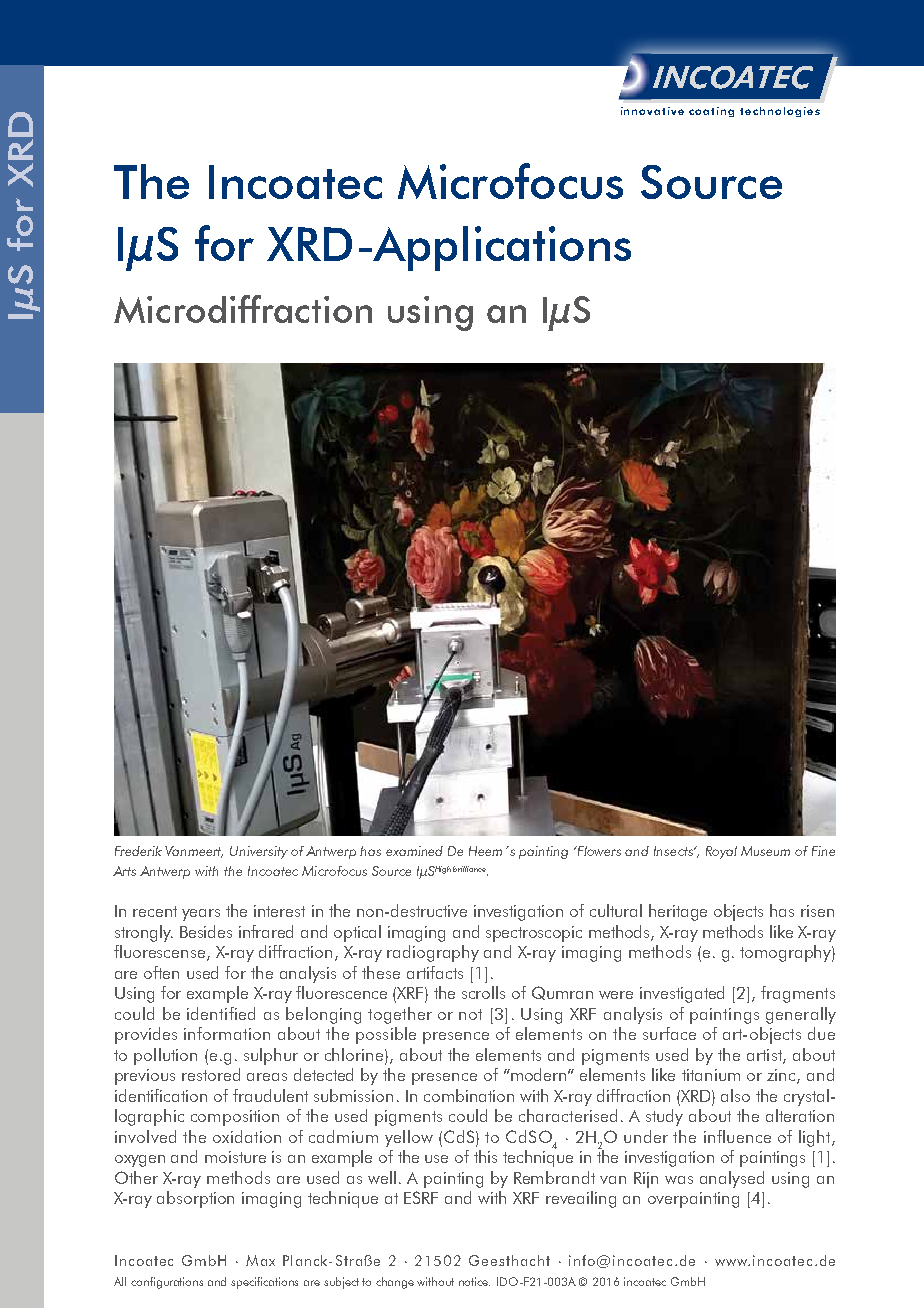  What do you see at coordinates (474, 1281) in the document?
I see `notice` at bounding box center [474, 1281].
